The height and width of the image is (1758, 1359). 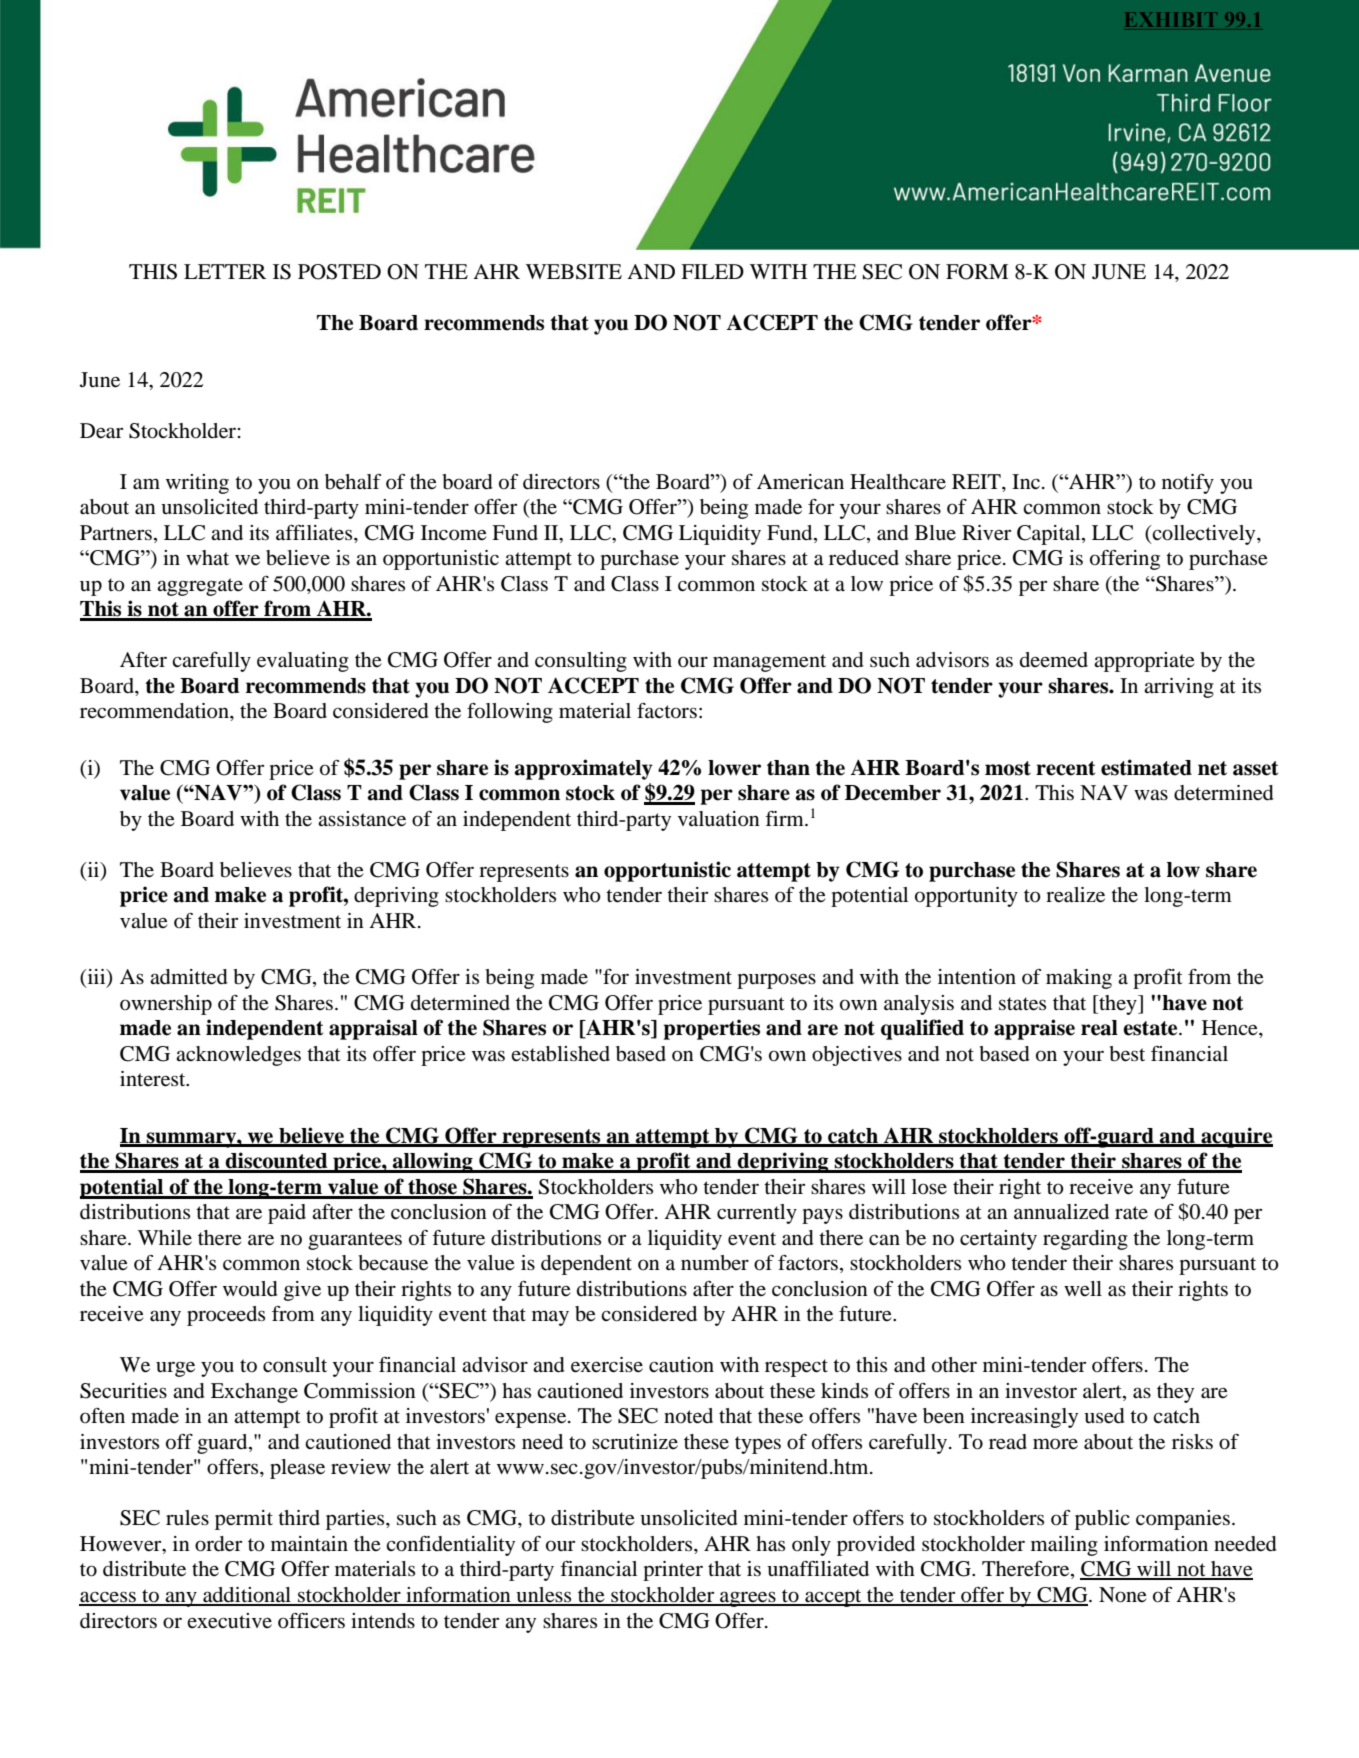 What do you see at coordinates (1188, 484) in the image?
I see `notify` at bounding box center [1188, 484].
